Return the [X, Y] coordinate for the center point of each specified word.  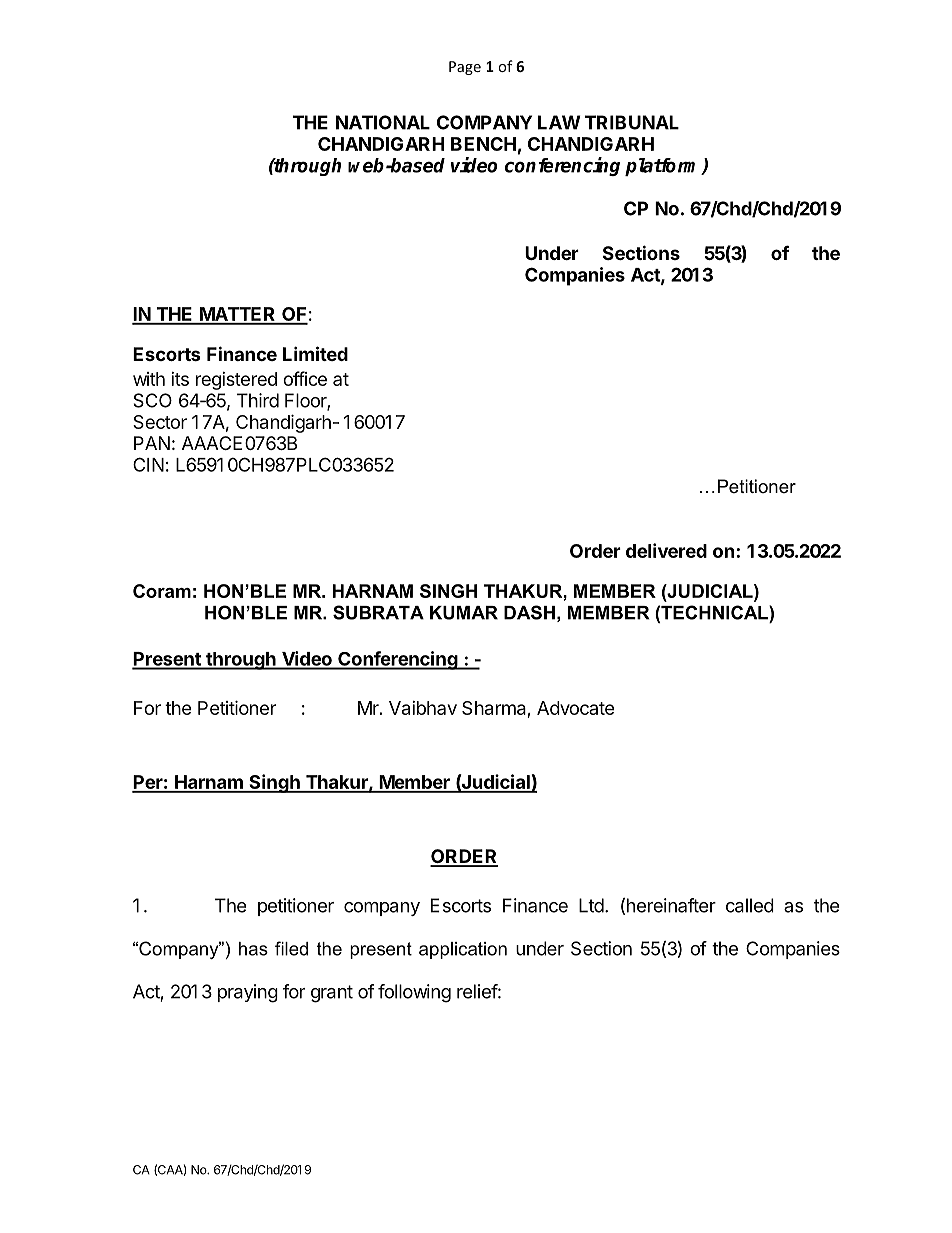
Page [465, 68]
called [750, 905]
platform [664, 167]
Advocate [575, 708]
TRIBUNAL [632, 122]
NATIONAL [383, 122]
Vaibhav [423, 708]
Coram [162, 591]
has [253, 949]
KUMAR [464, 613]
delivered [666, 550]
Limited [315, 353]
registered [236, 381]
